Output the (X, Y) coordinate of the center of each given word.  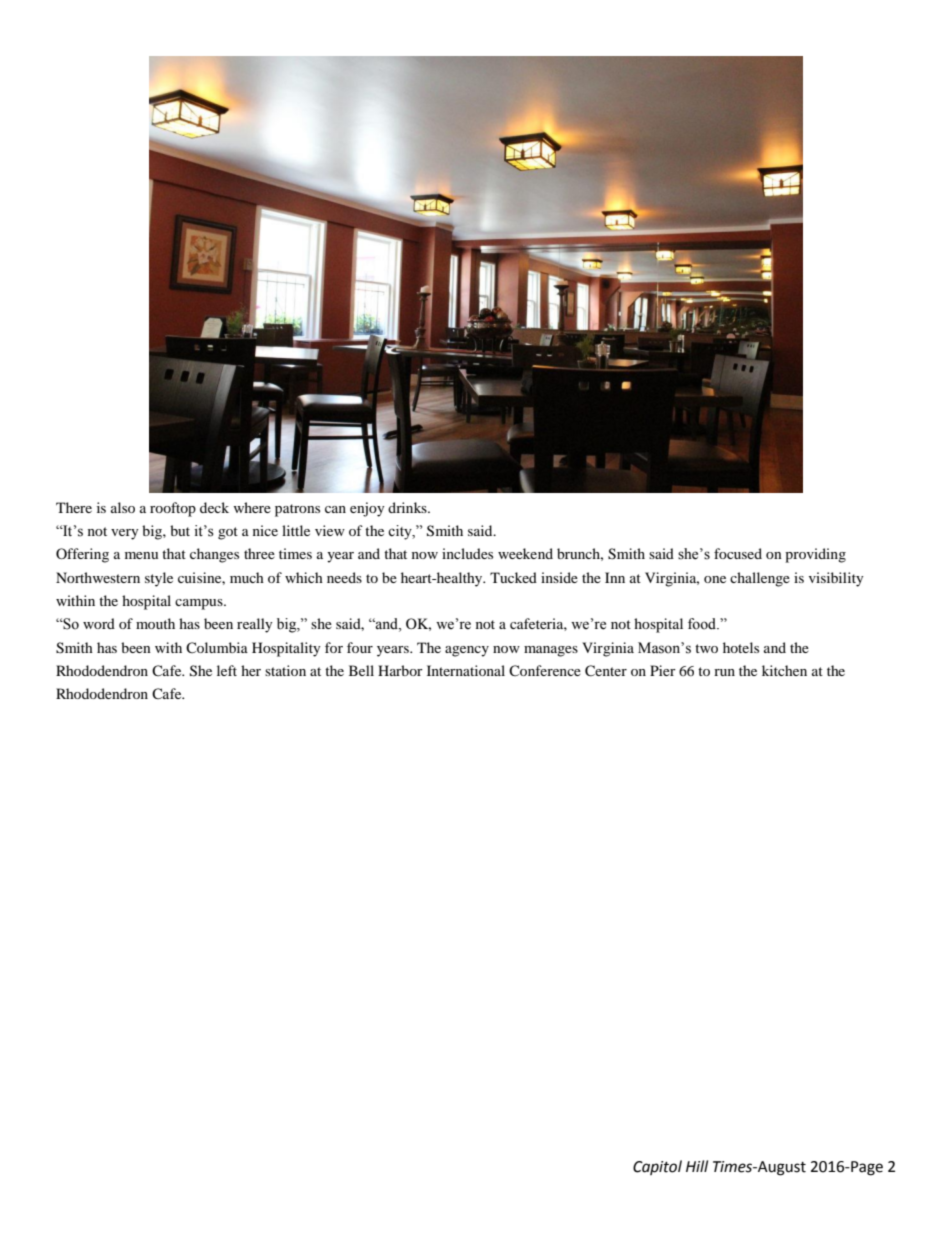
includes (467, 553)
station (285, 670)
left (227, 670)
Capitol (657, 1167)
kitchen (784, 670)
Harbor (400, 670)
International (466, 670)
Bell (361, 670)
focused (738, 553)
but (180, 530)
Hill (697, 1166)
